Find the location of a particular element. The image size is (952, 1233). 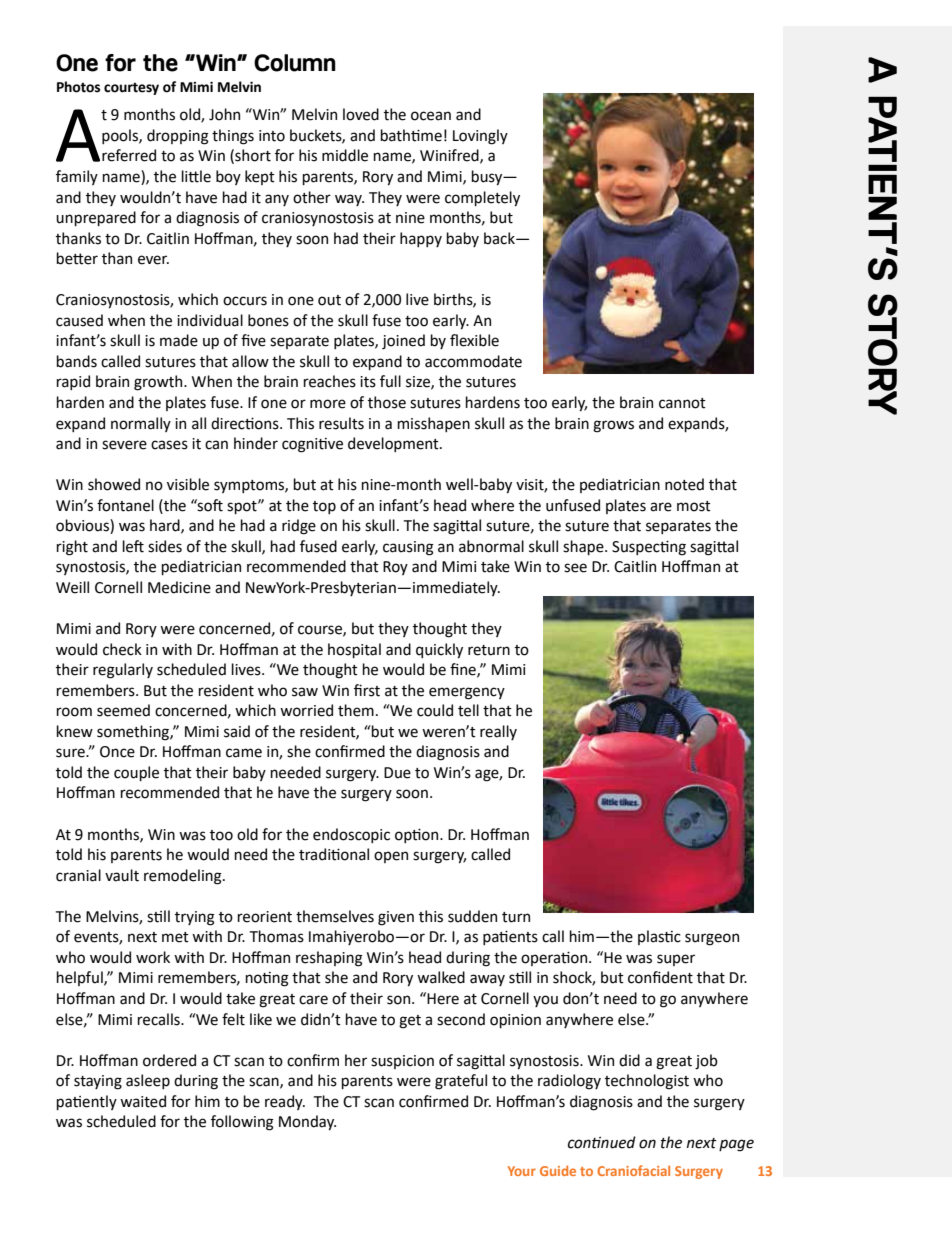

growth is located at coordinates (159, 383).
